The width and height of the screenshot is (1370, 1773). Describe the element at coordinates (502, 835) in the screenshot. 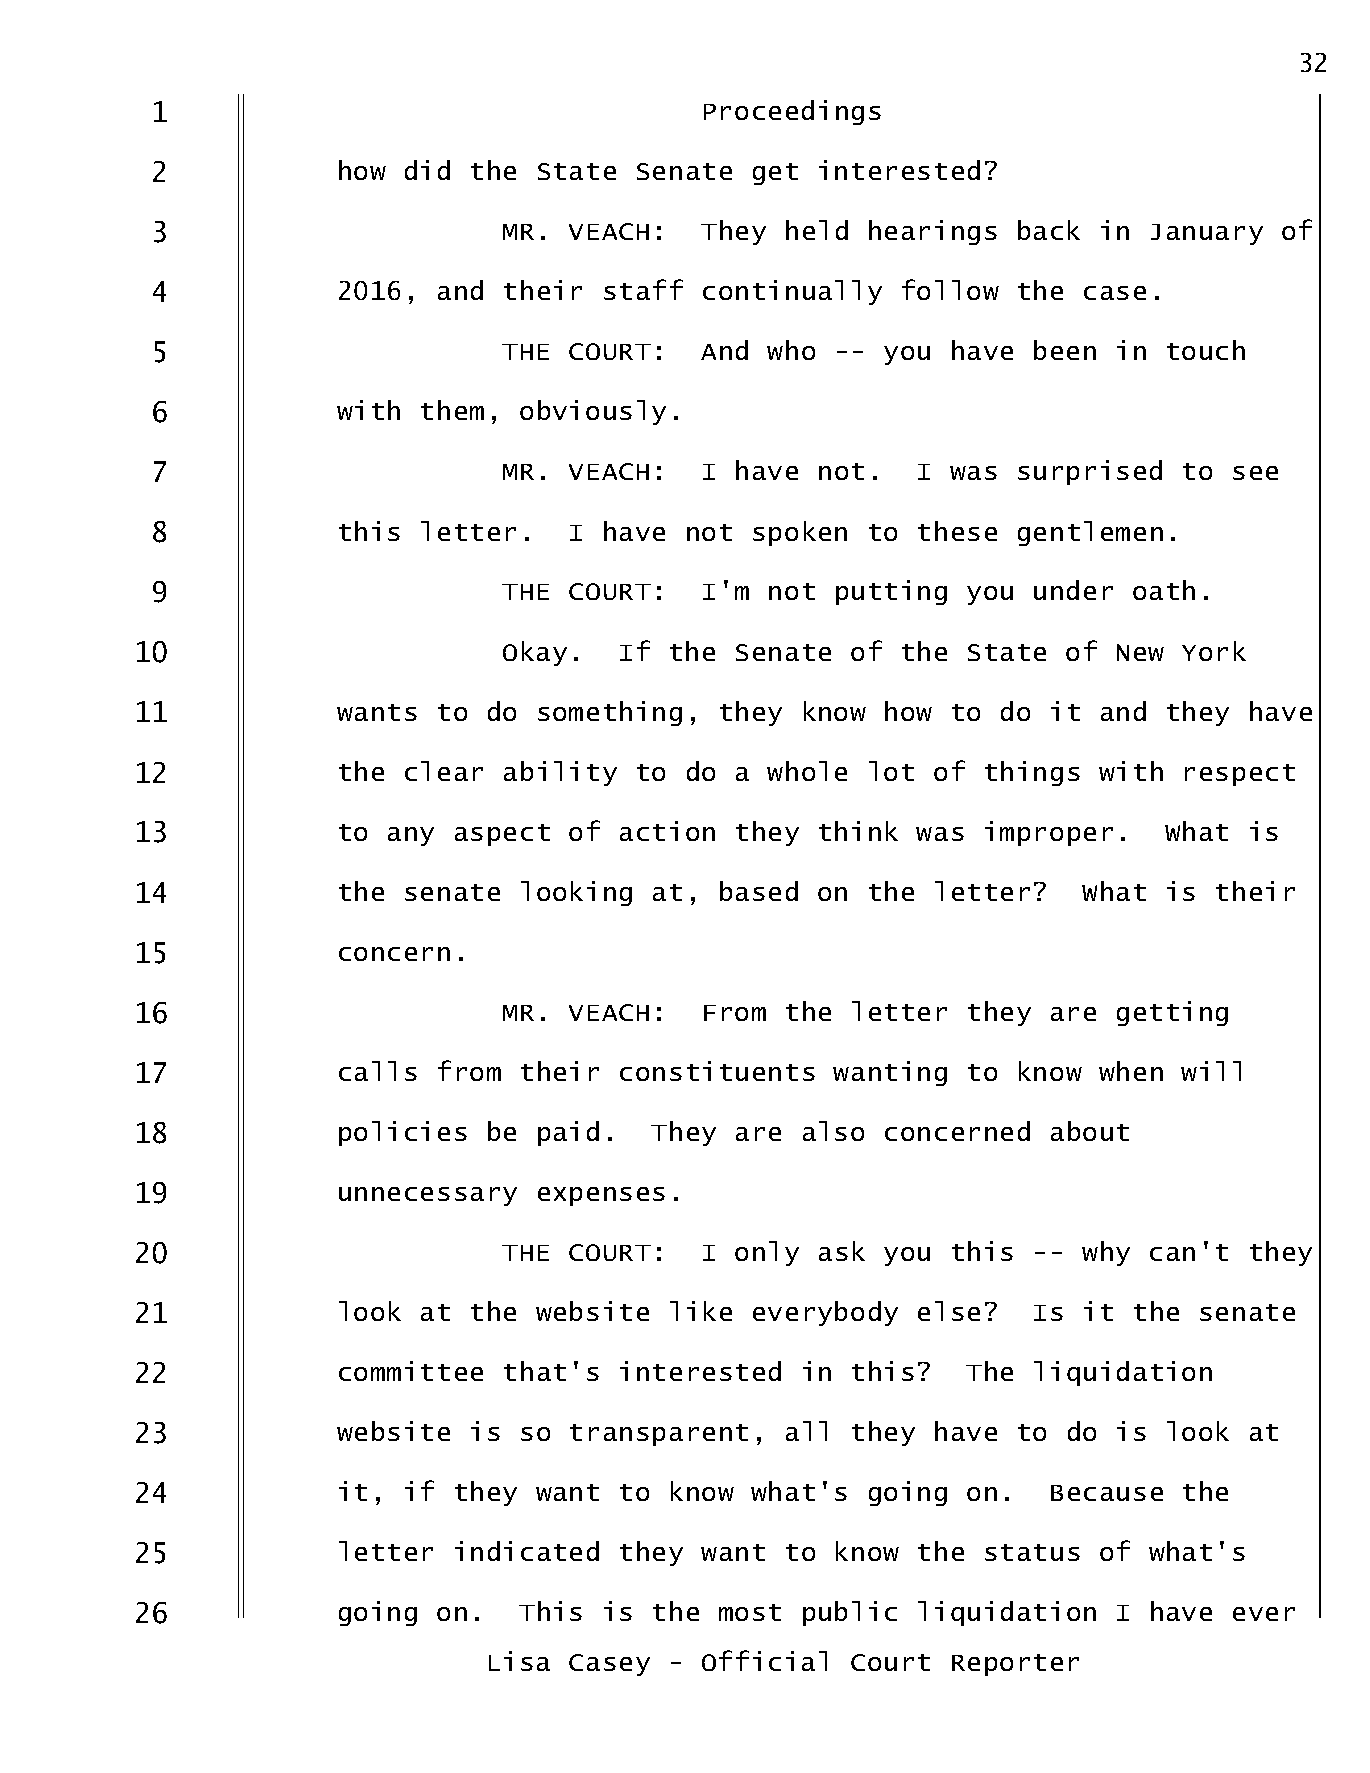

I see `aspect` at that location.
